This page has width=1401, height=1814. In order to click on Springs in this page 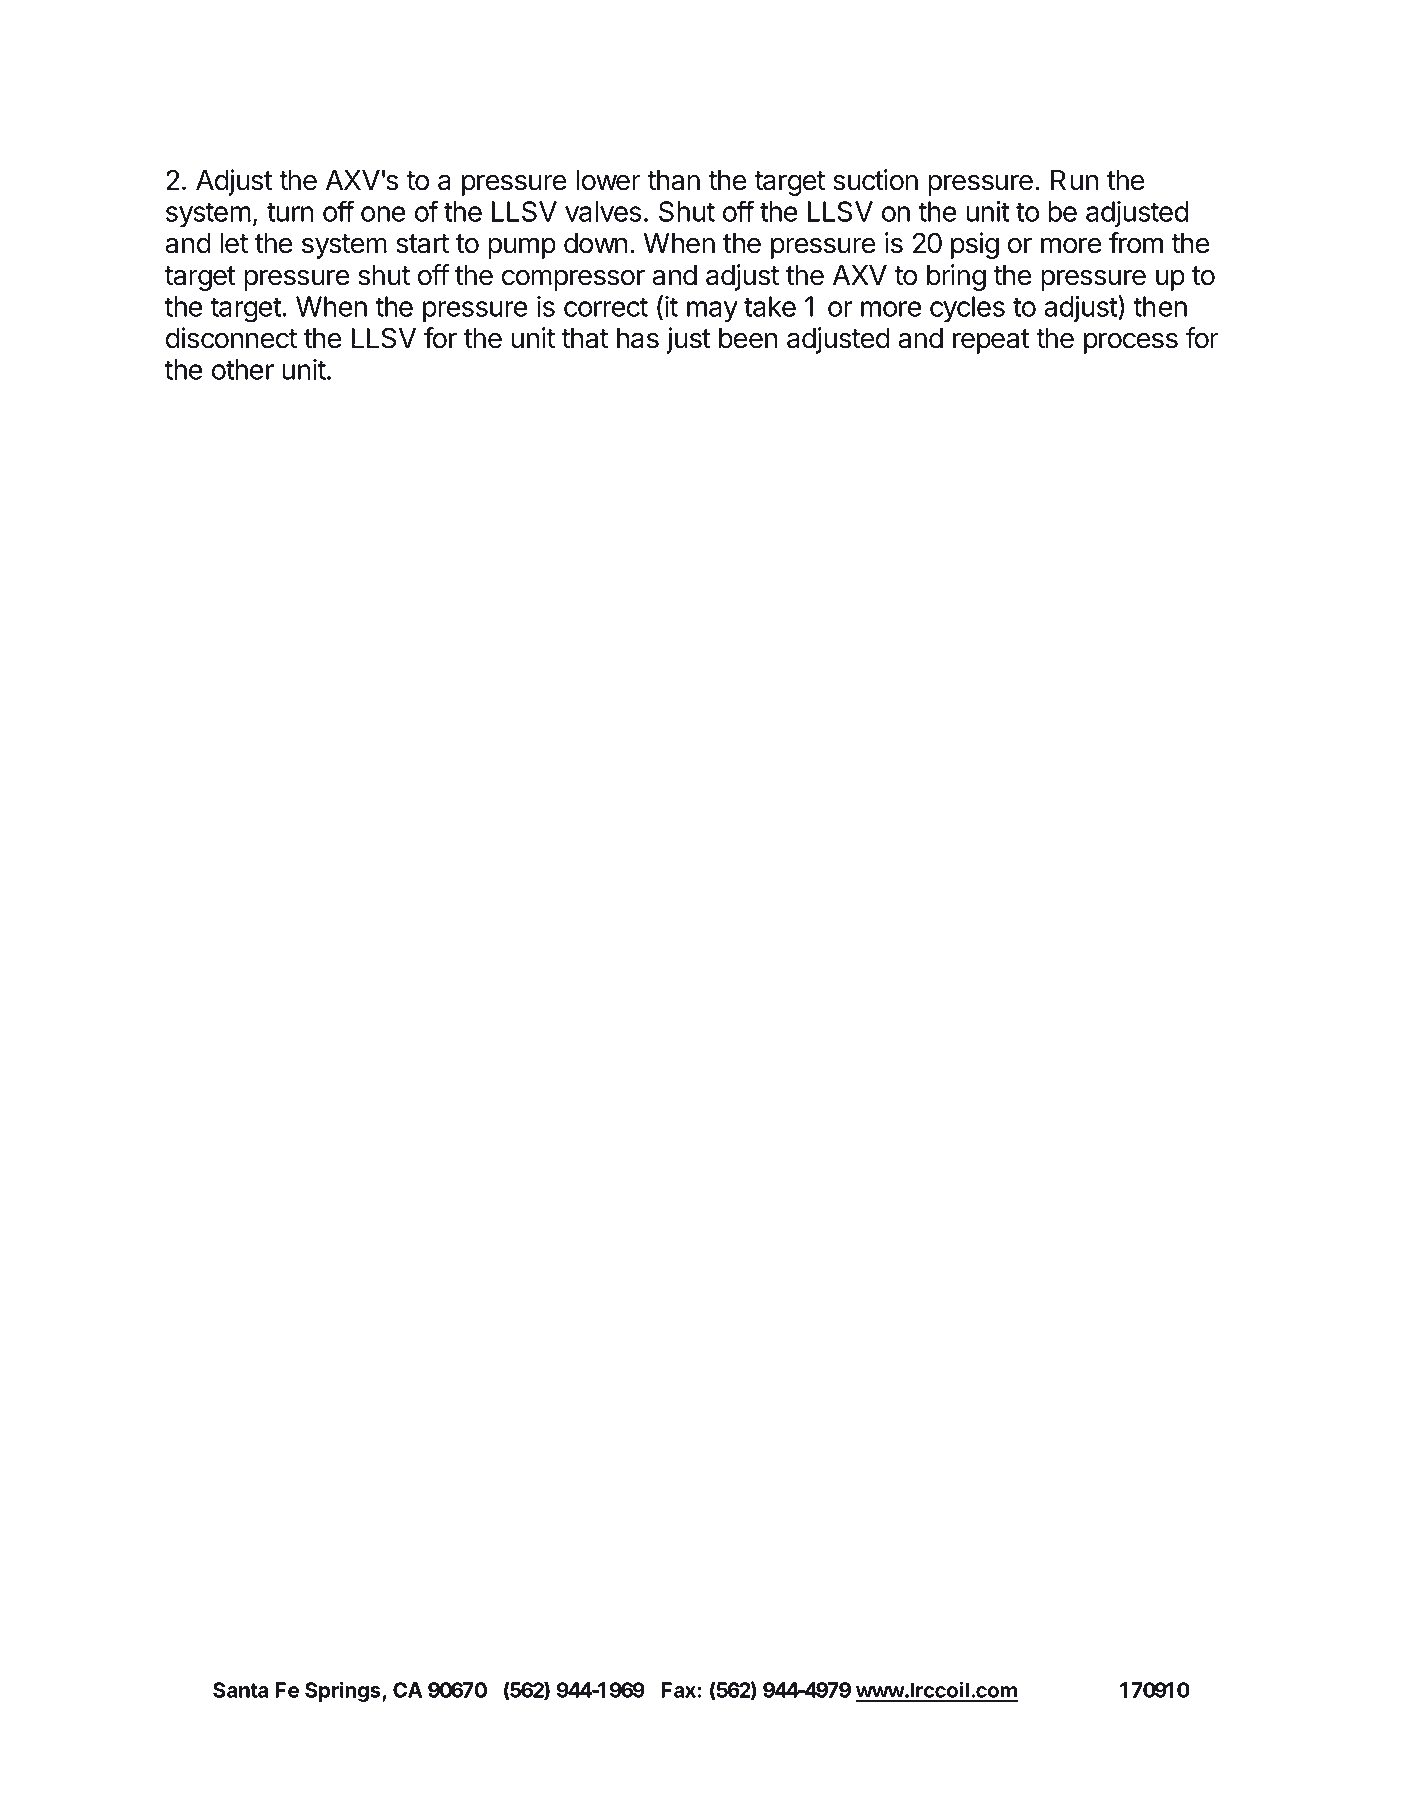, I will do `click(344, 1691)`.
